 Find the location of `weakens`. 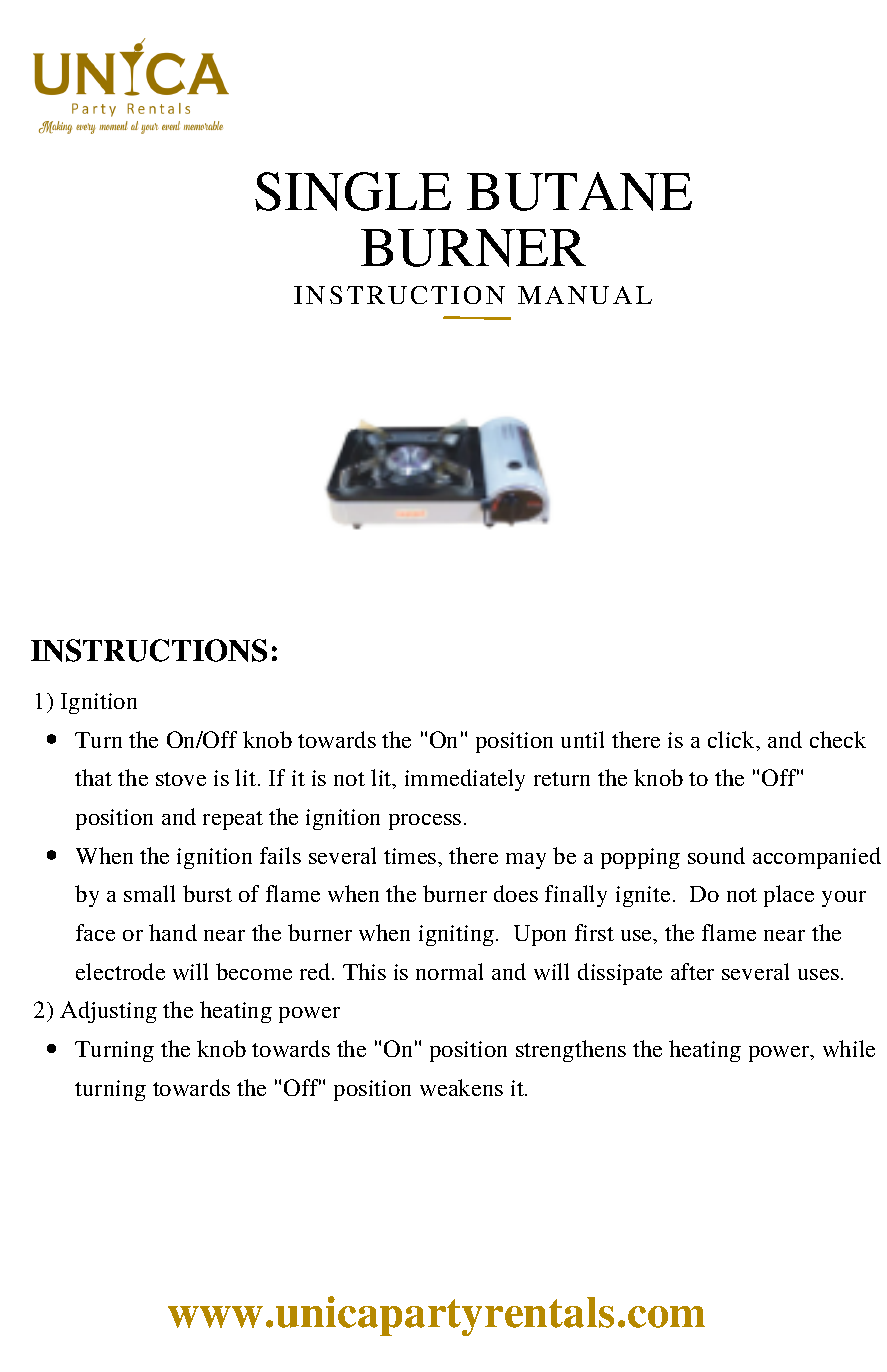

weakens is located at coordinates (461, 1087).
